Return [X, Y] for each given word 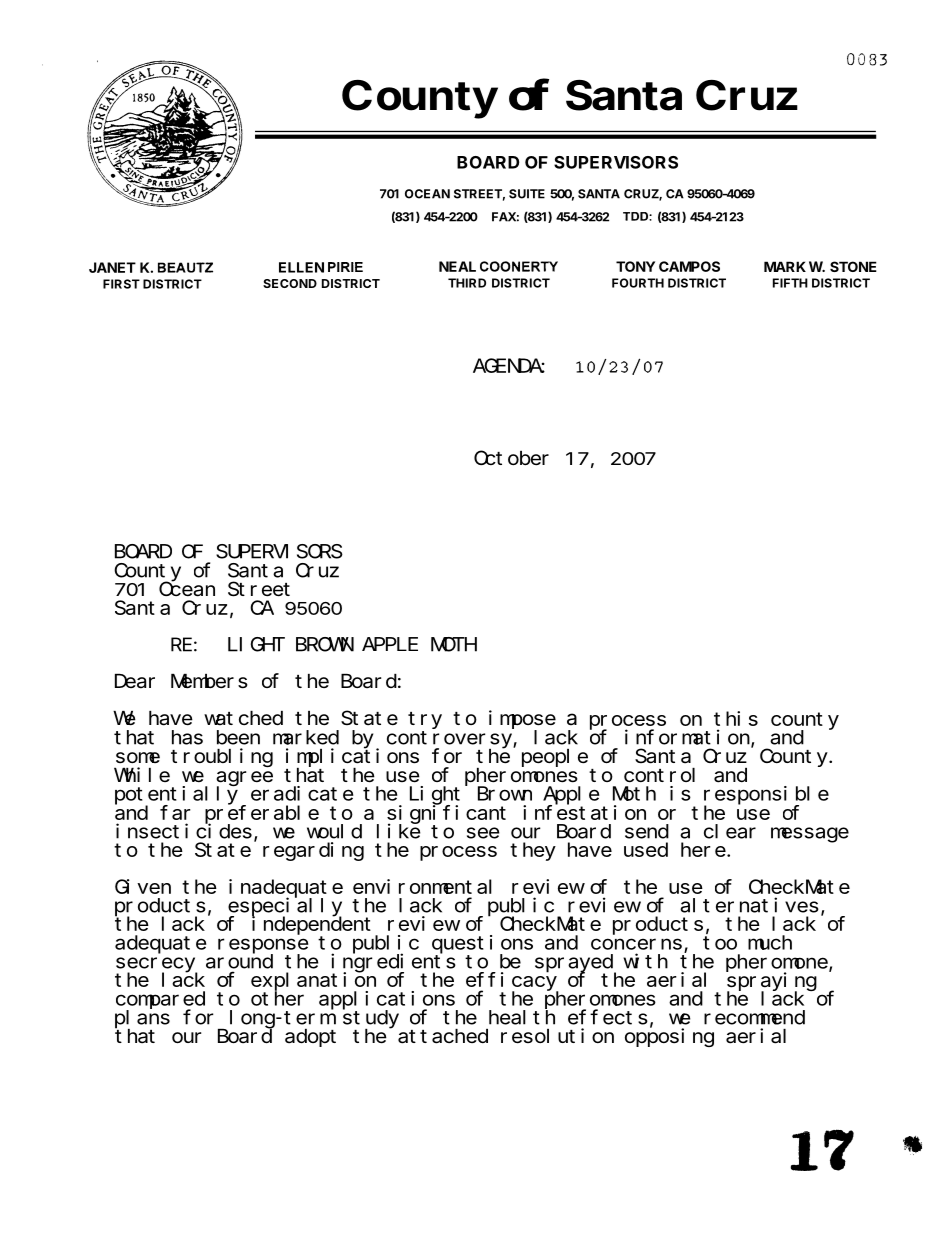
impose [522, 720]
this [736, 718]
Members [209, 681]
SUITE [527, 194]
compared [160, 1001]
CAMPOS [689, 266]
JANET [112, 267]
